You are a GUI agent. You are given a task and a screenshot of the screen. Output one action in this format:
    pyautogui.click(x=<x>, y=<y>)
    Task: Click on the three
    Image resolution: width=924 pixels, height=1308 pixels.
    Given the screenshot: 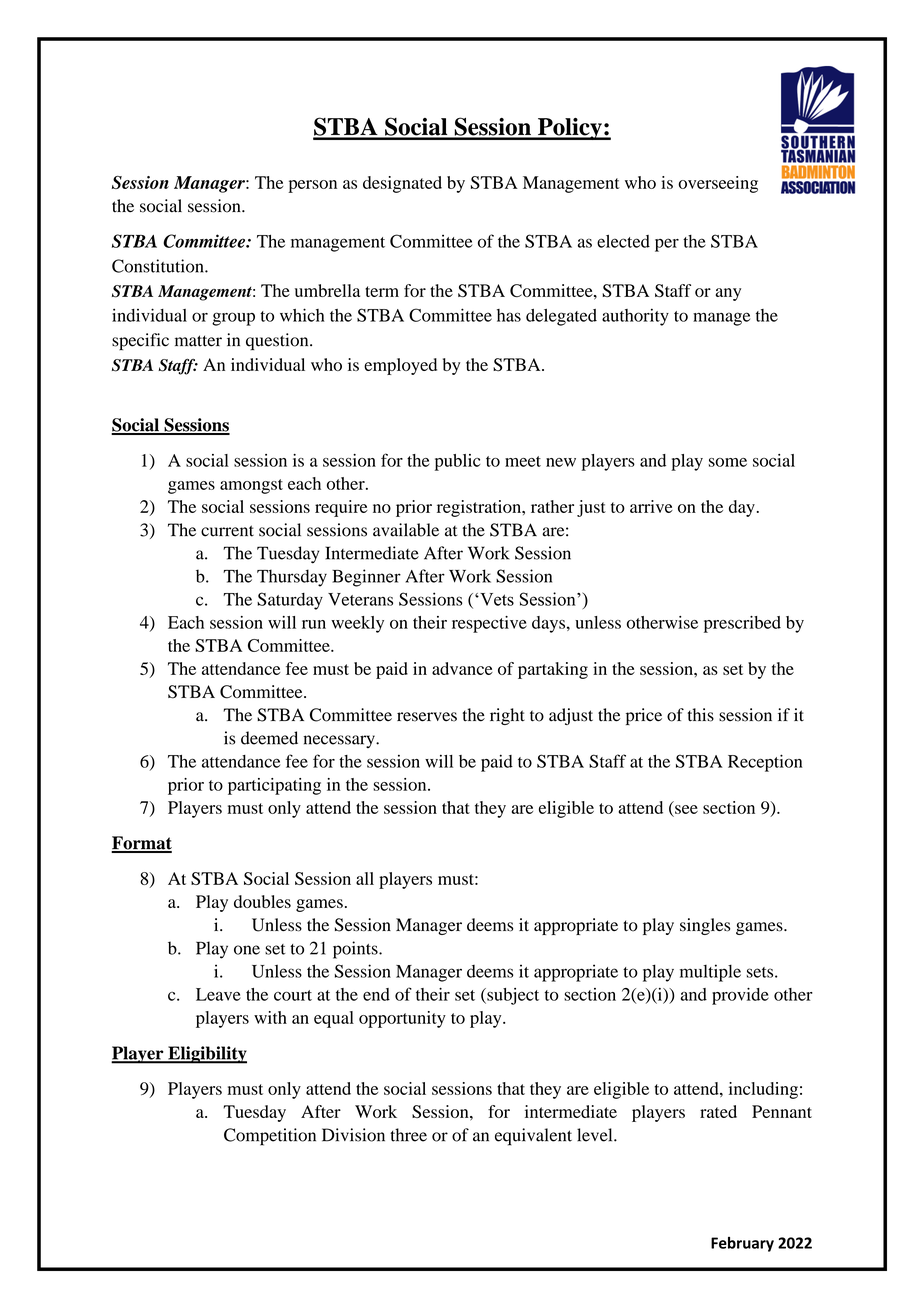 What is the action you would take?
    pyautogui.click(x=408, y=1135)
